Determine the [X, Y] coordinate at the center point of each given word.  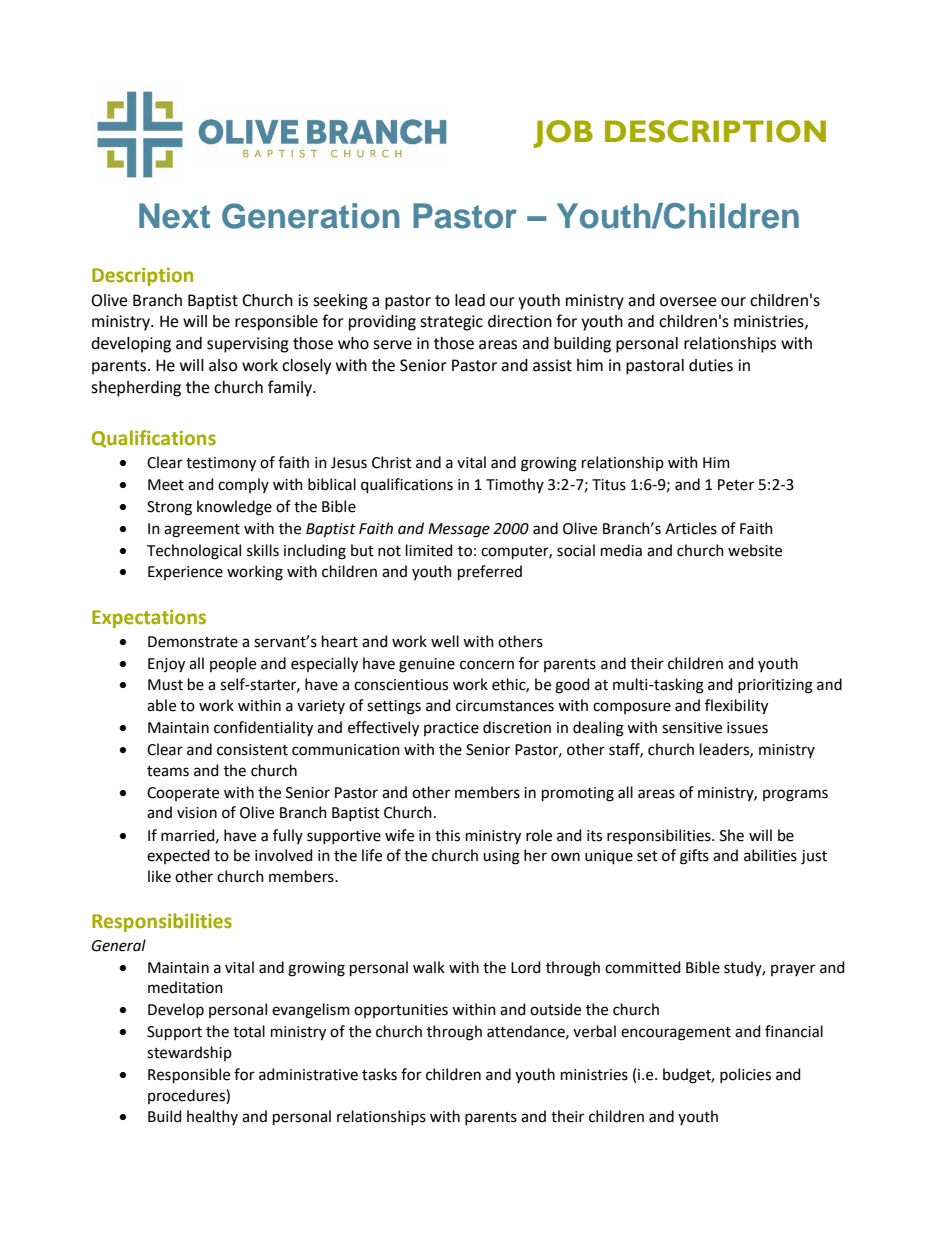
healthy [212, 1117]
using [501, 857]
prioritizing [775, 686]
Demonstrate [193, 642]
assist [552, 365]
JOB [563, 134]
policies [745, 1075]
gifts [694, 857]
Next [174, 216]
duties [711, 365]
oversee [688, 302]
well [445, 641]
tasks [379, 1074]
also [223, 365]
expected [178, 856]
